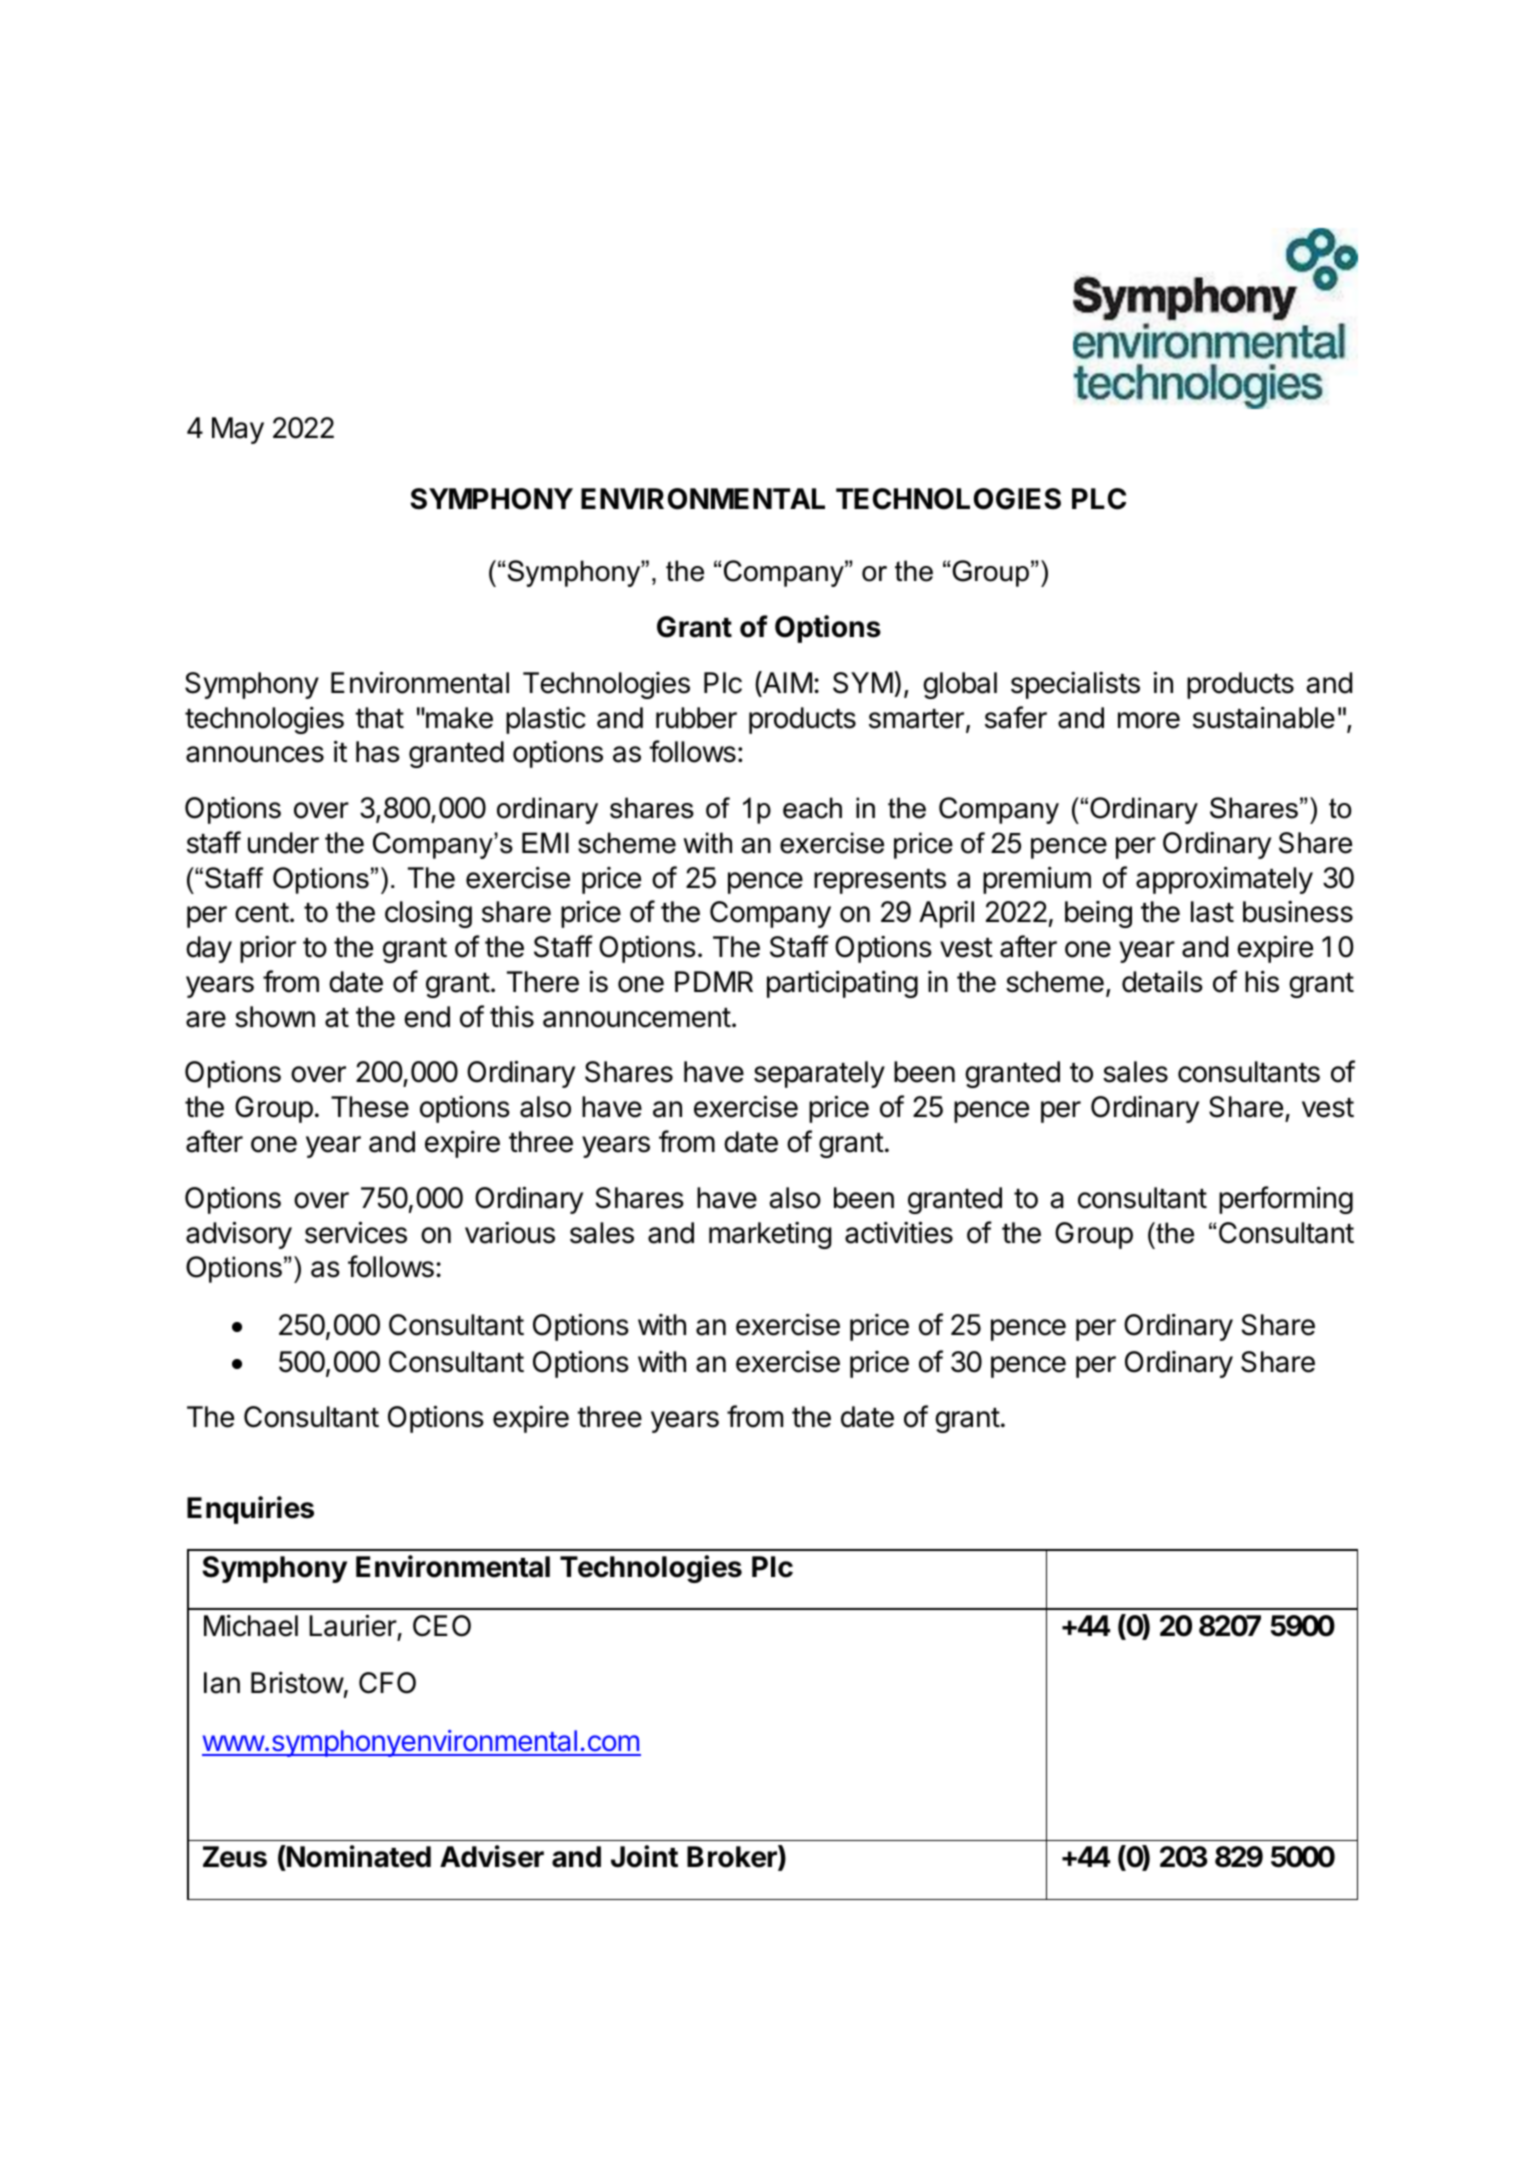  I want to click on Nominated, so click(358, 1858).
